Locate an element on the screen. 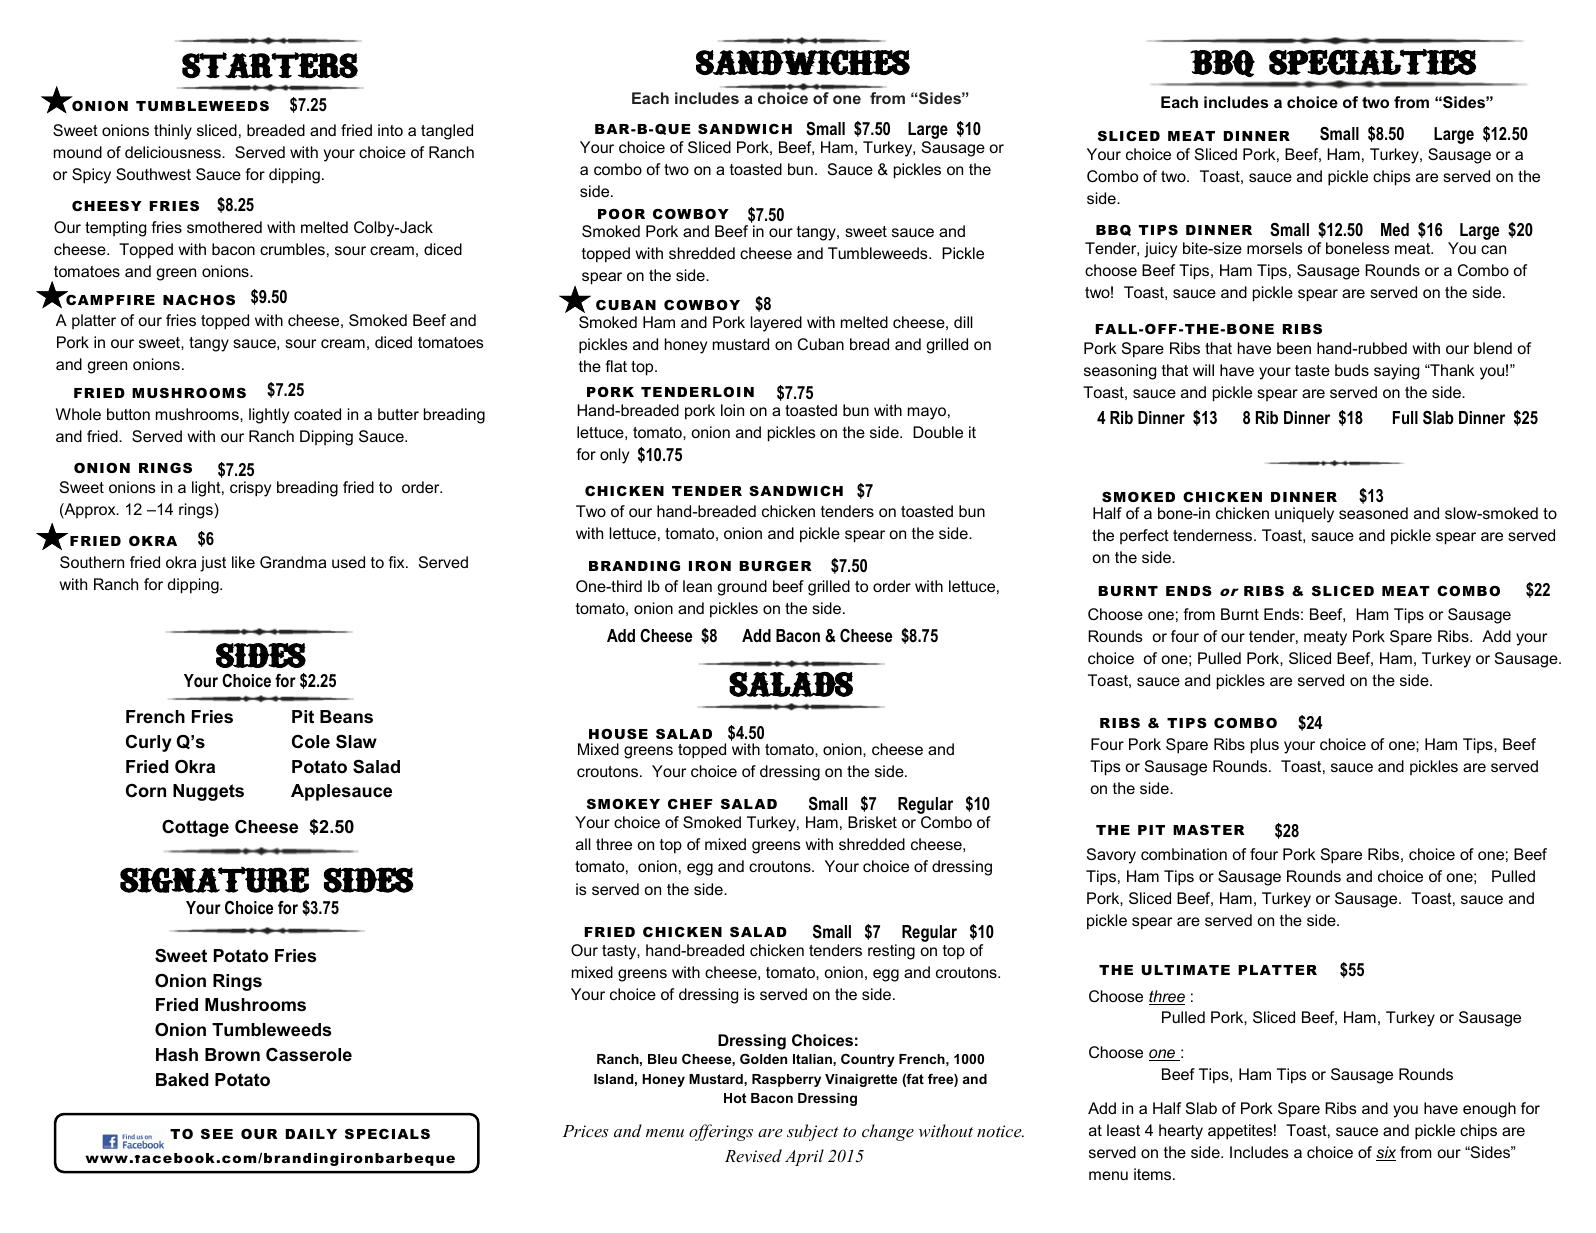 This screenshot has height=1233, width=1596. CHEF is located at coordinates (690, 804).
